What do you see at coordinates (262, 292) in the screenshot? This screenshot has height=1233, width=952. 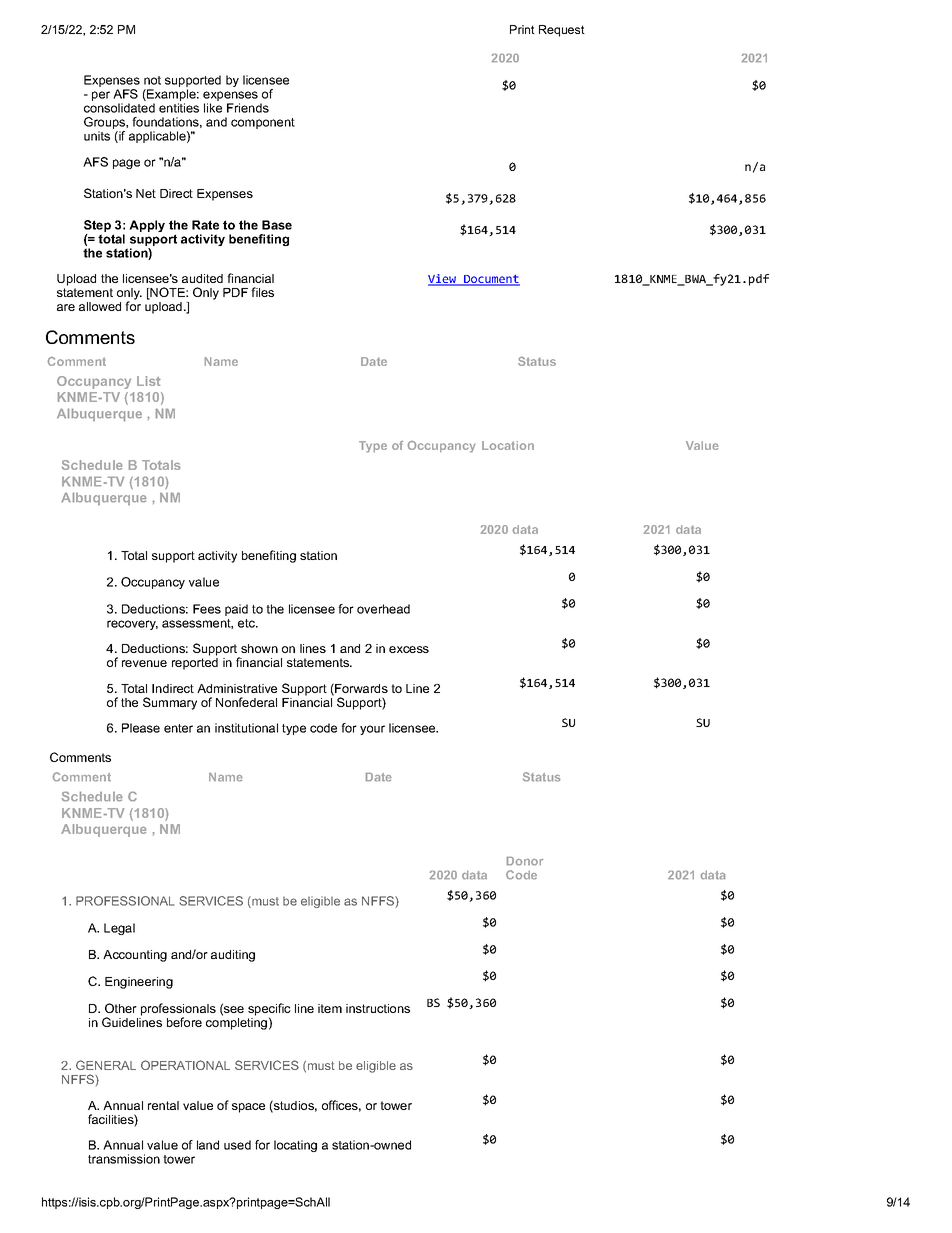 I see `files` at bounding box center [262, 292].
